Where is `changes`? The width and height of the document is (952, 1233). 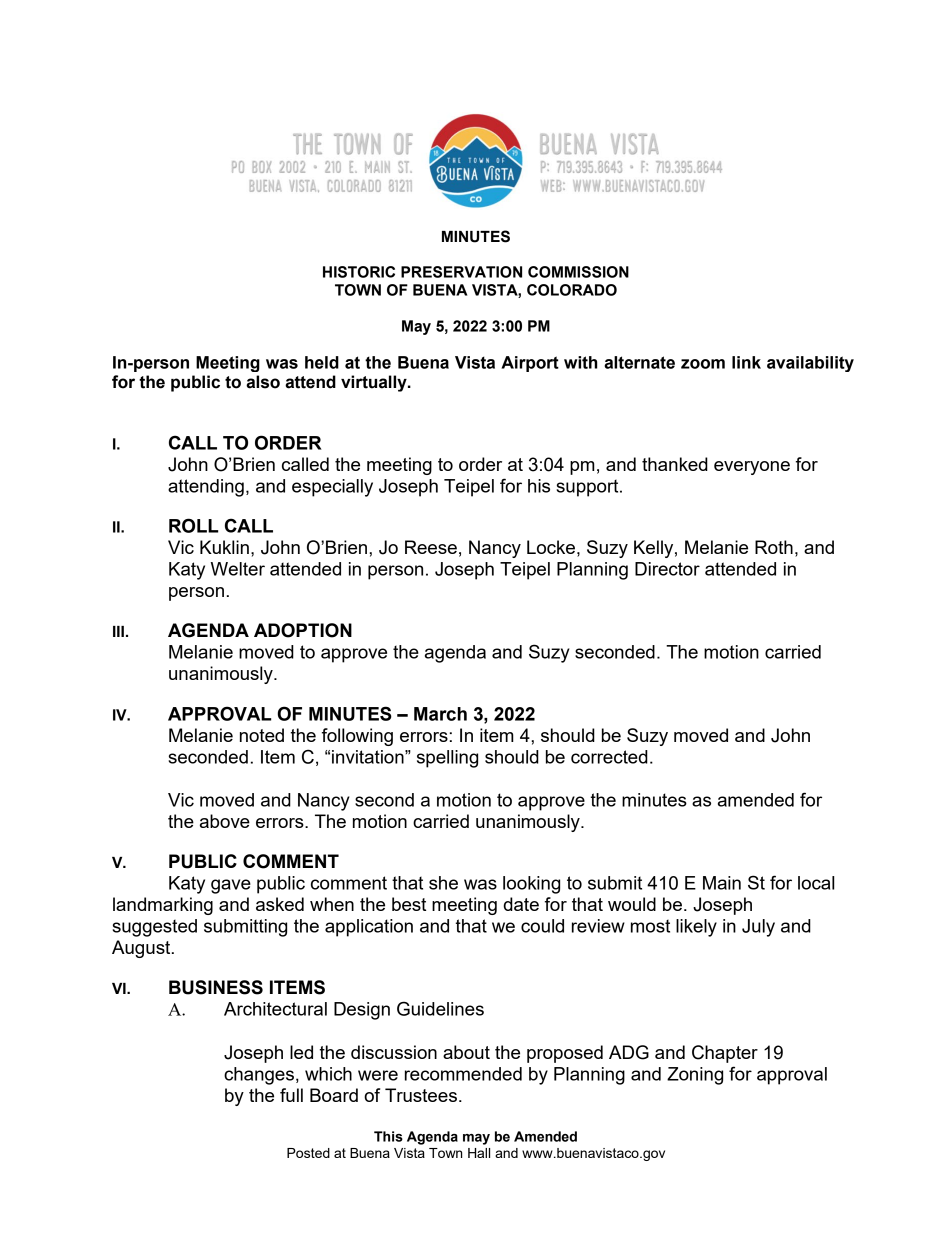
changes is located at coordinates (259, 1076).
